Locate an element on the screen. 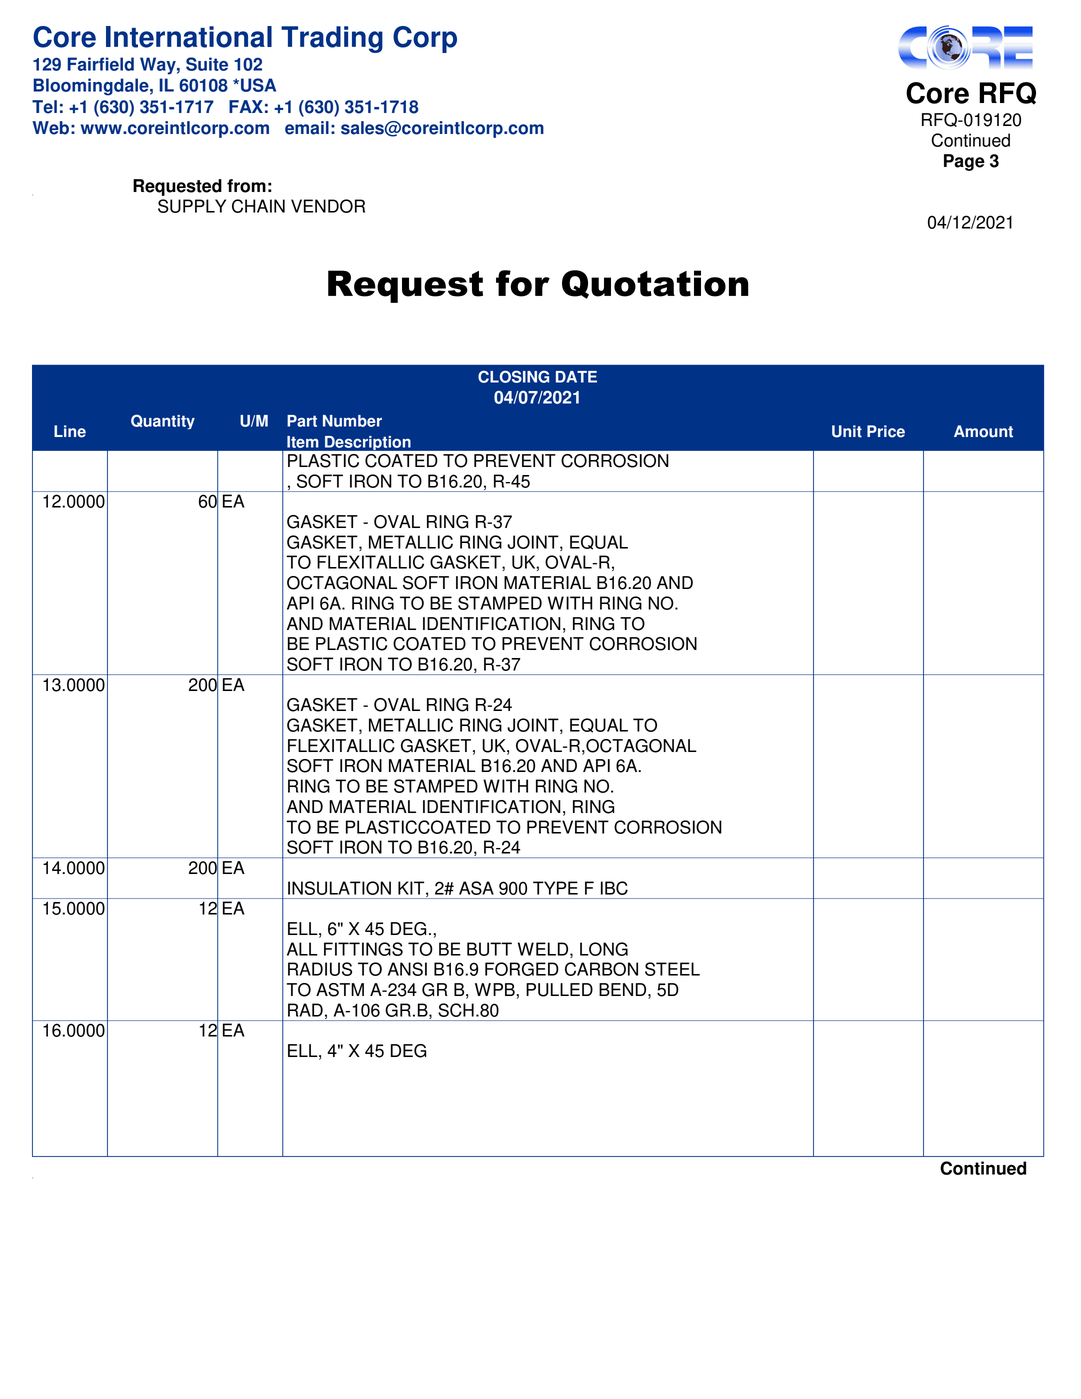  SUPPLY is located at coordinates (192, 206).
